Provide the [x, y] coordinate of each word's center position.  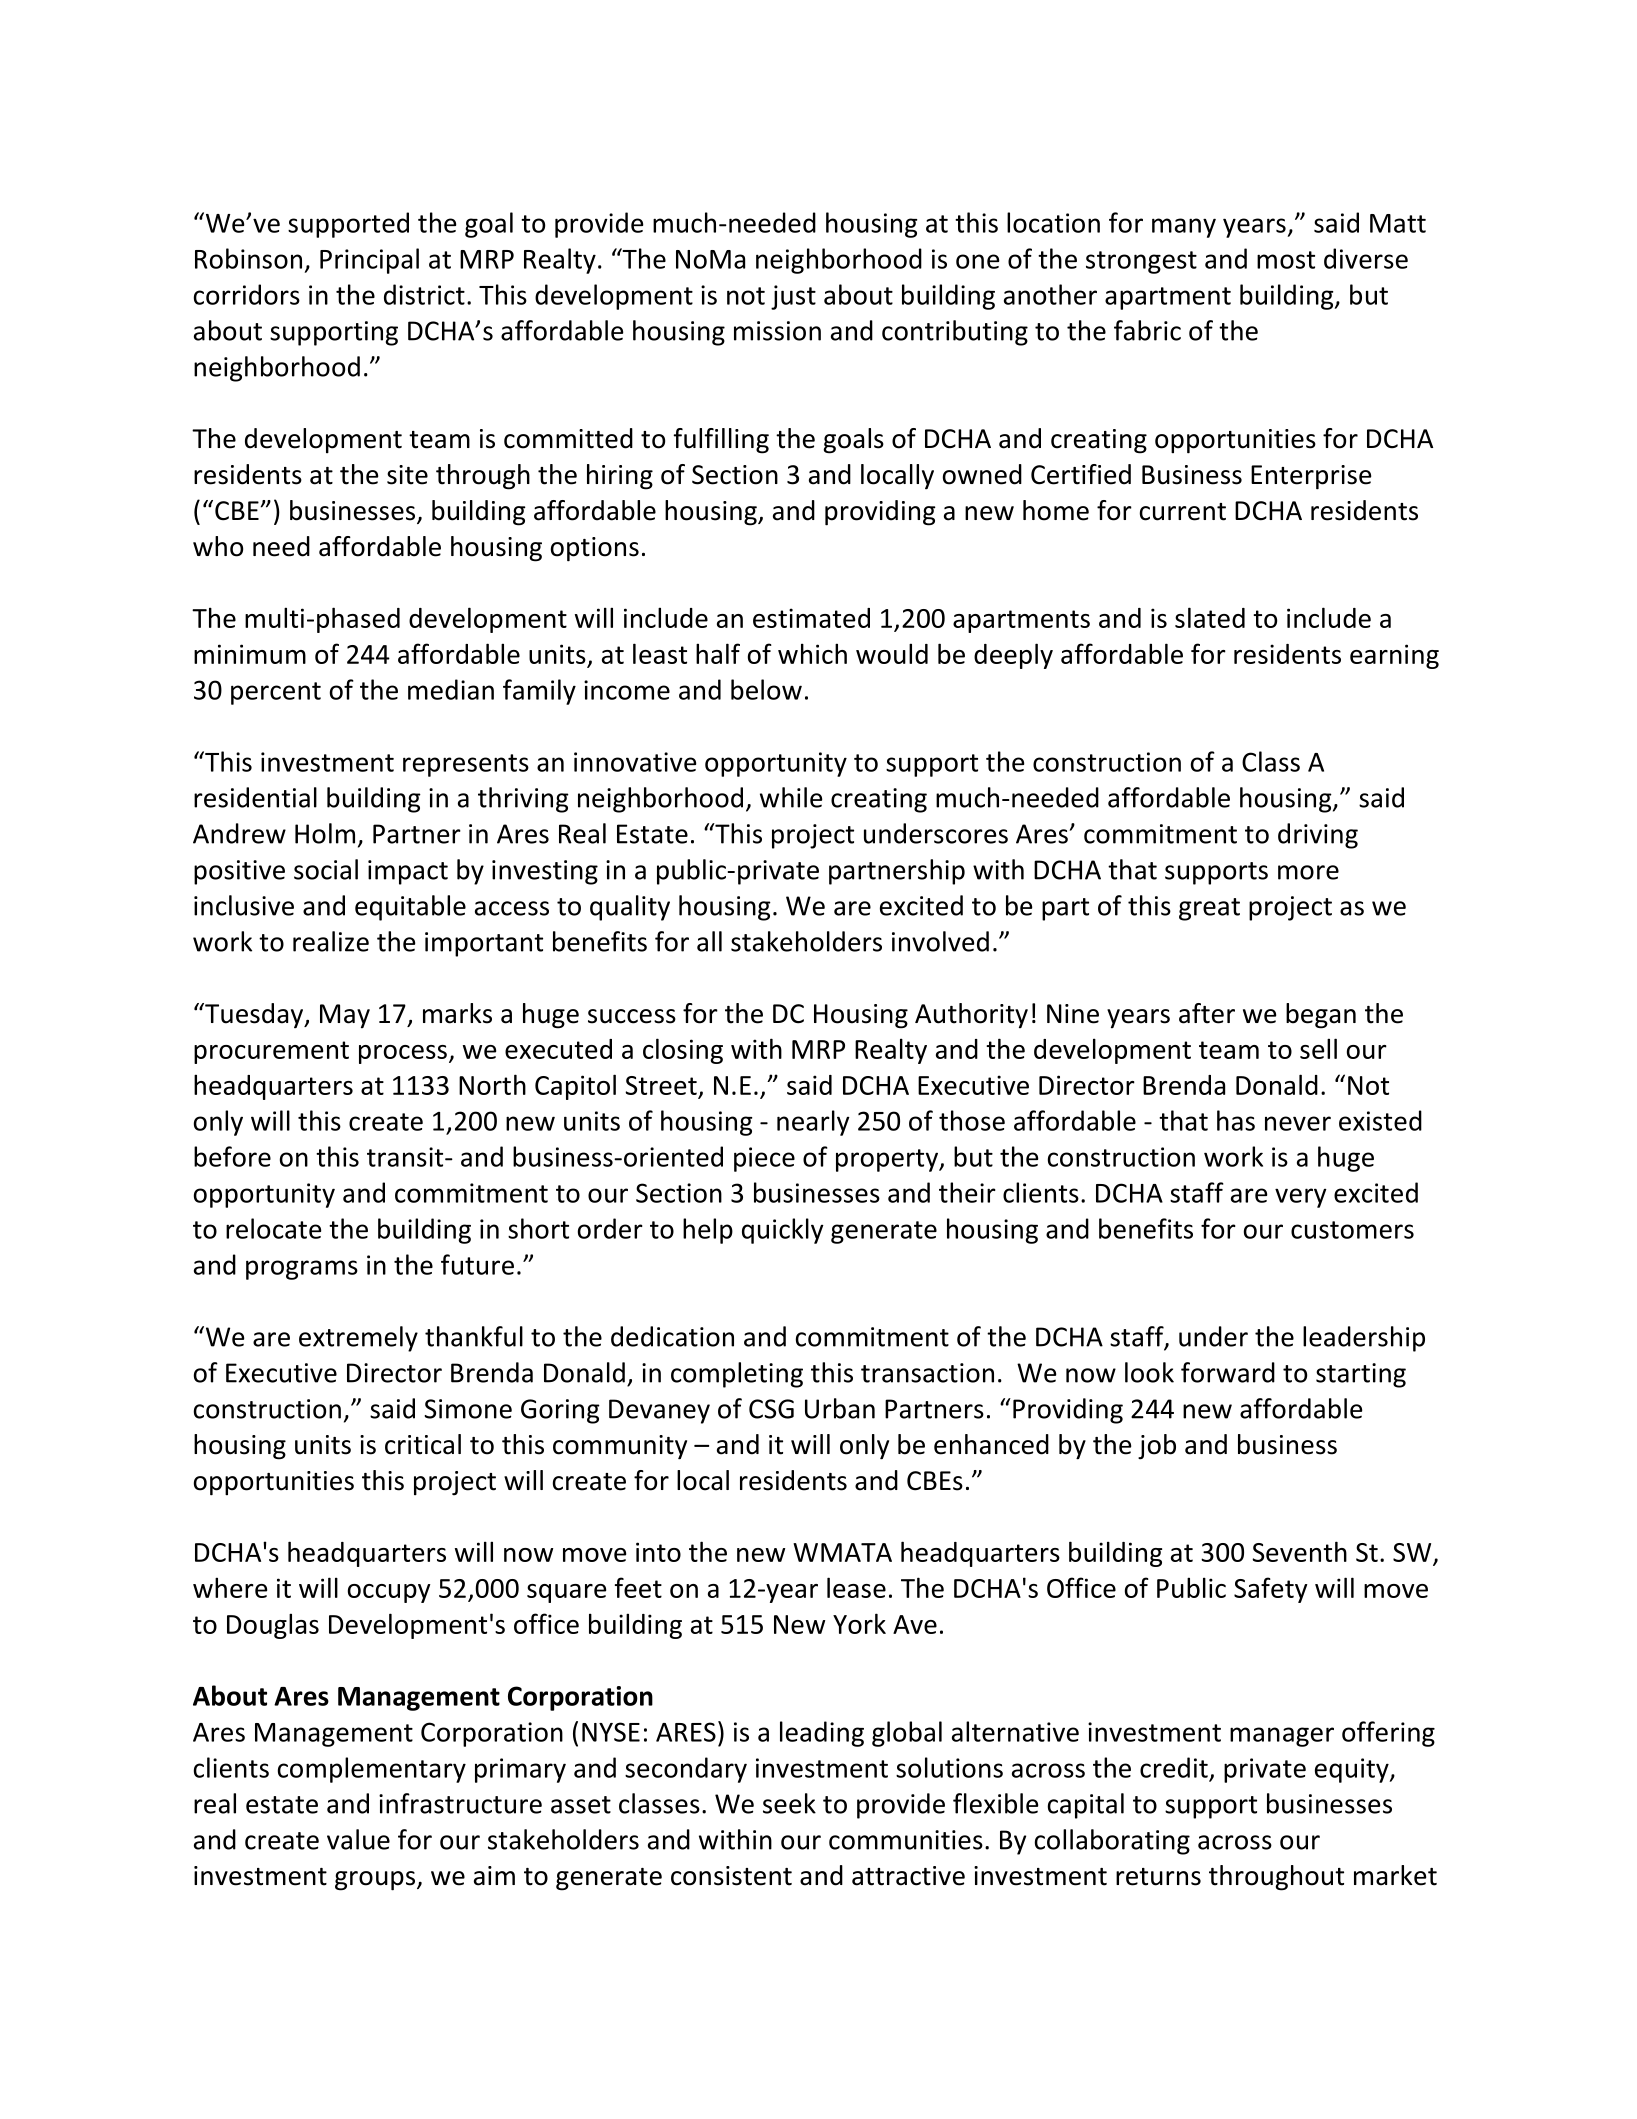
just [793, 297]
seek [789, 1803]
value [358, 1839]
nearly [813, 1123]
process [403, 1054]
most [1286, 260]
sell [1318, 1048]
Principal [369, 261]
